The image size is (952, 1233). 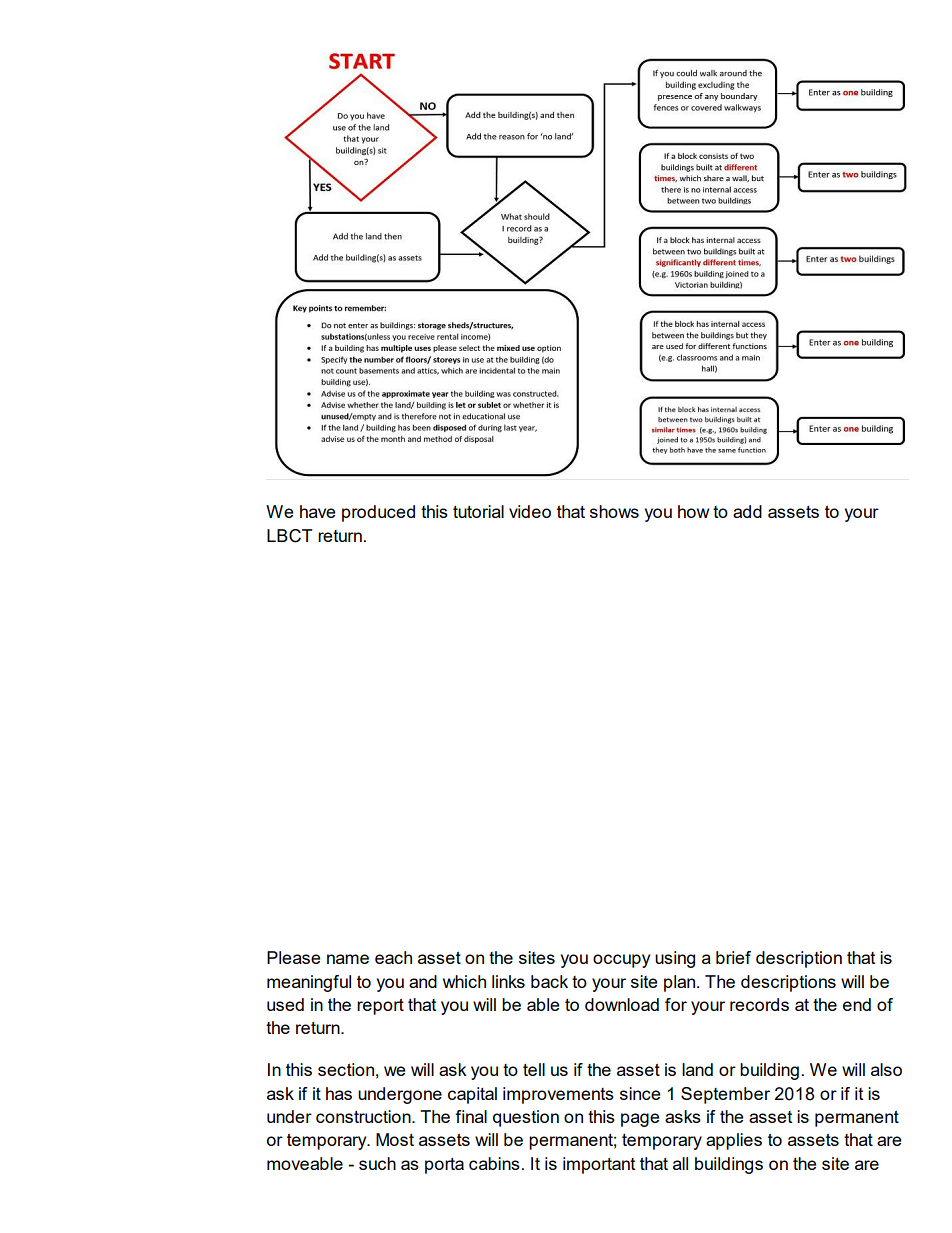 I want to click on name, so click(x=348, y=959).
